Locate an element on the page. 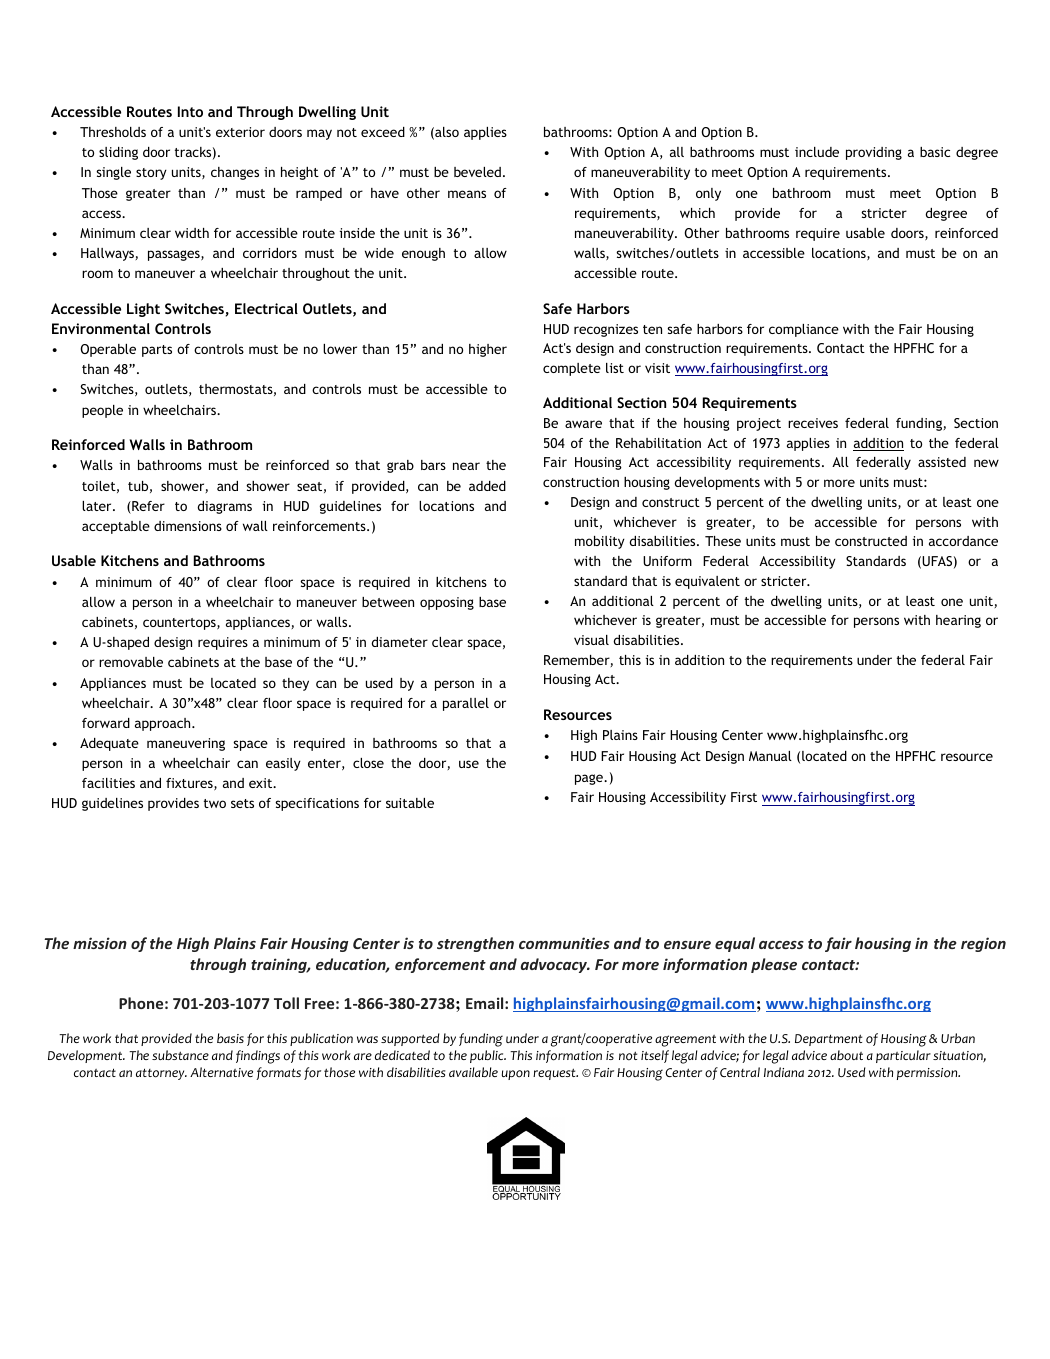  assisted is located at coordinates (942, 462).
